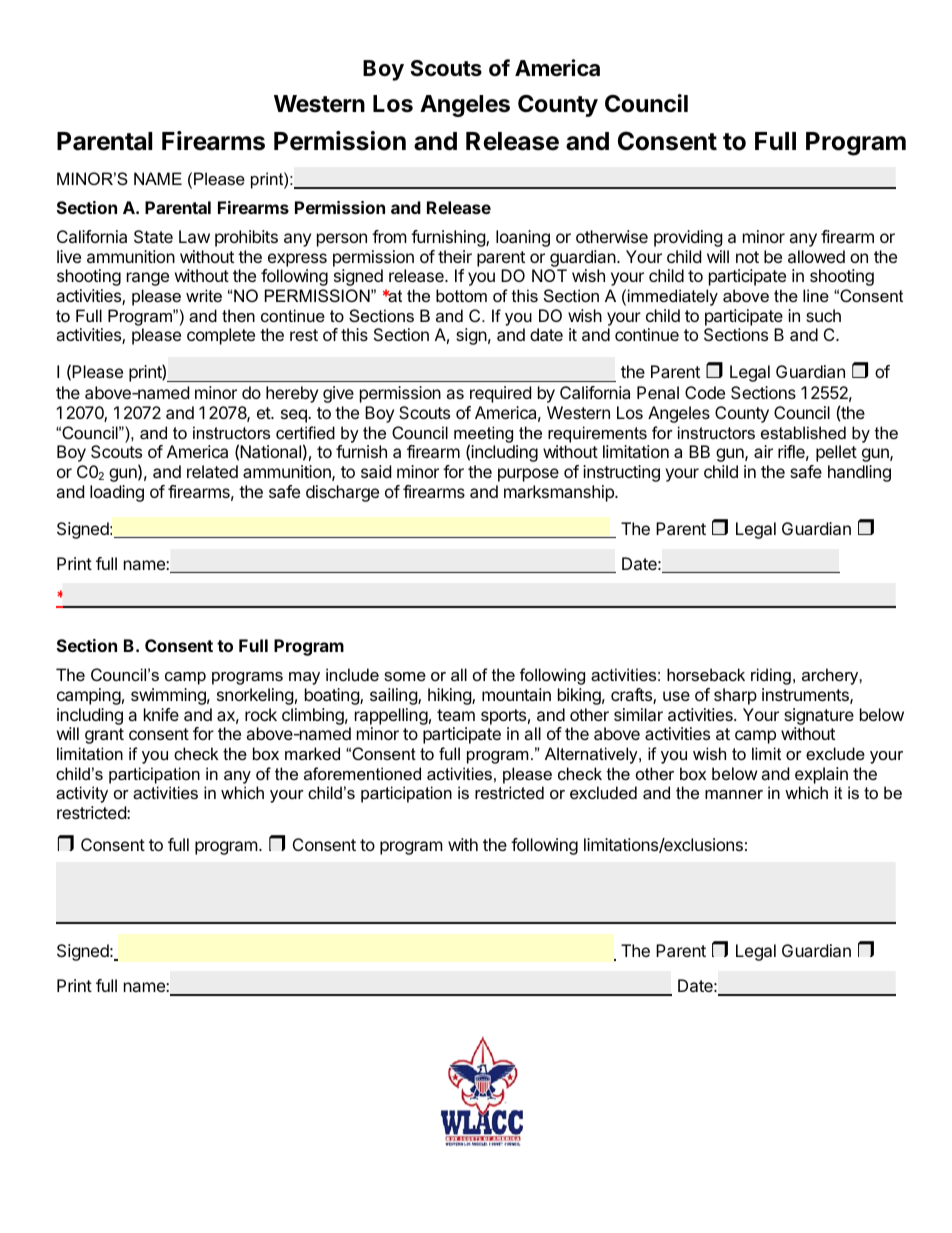 Image resolution: width=952 pixels, height=1233 pixels. What do you see at coordinates (82, 794) in the screenshot?
I see `activity` at bounding box center [82, 794].
